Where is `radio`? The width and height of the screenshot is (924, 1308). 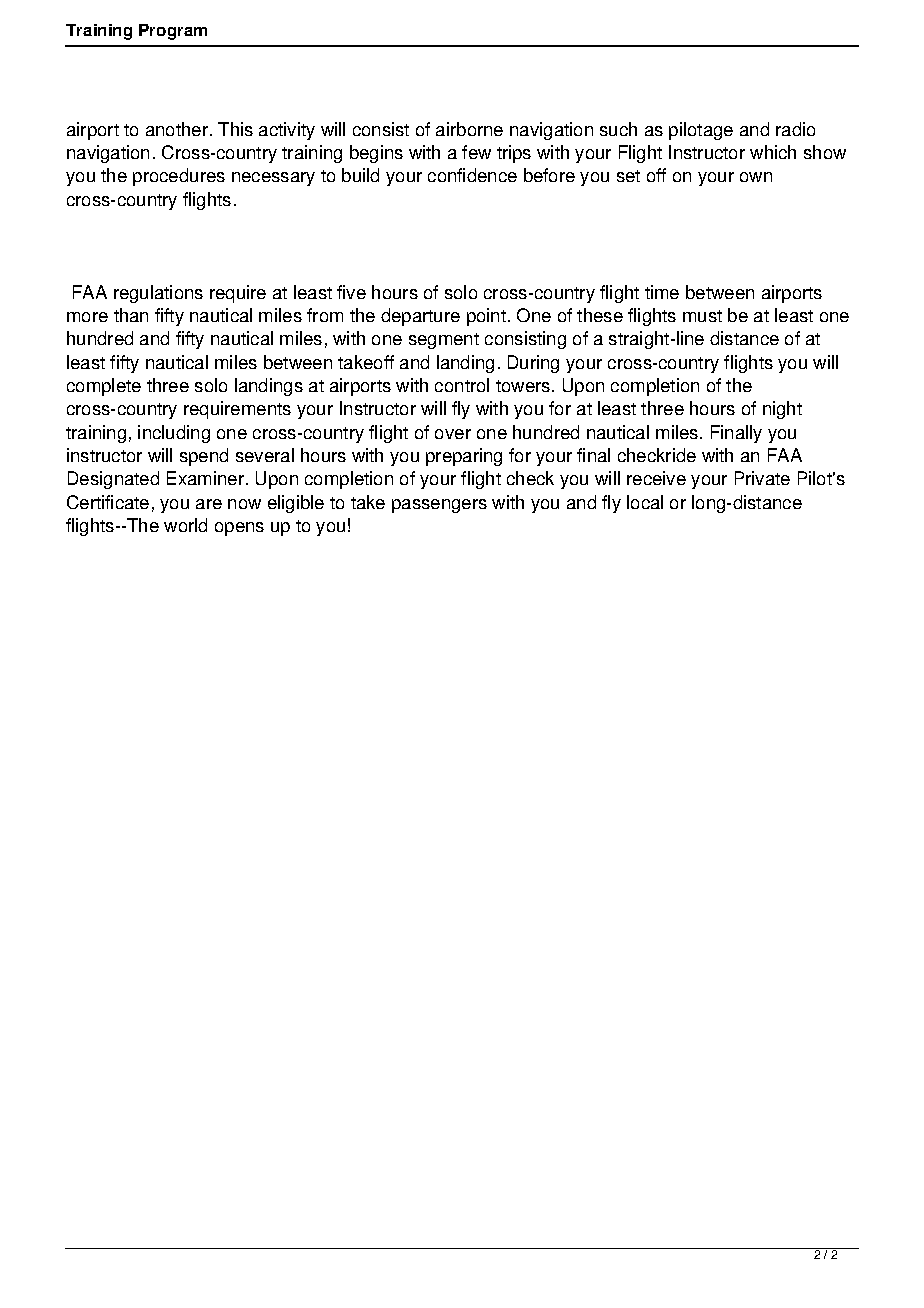
radio is located at coordinates (795, 129).
